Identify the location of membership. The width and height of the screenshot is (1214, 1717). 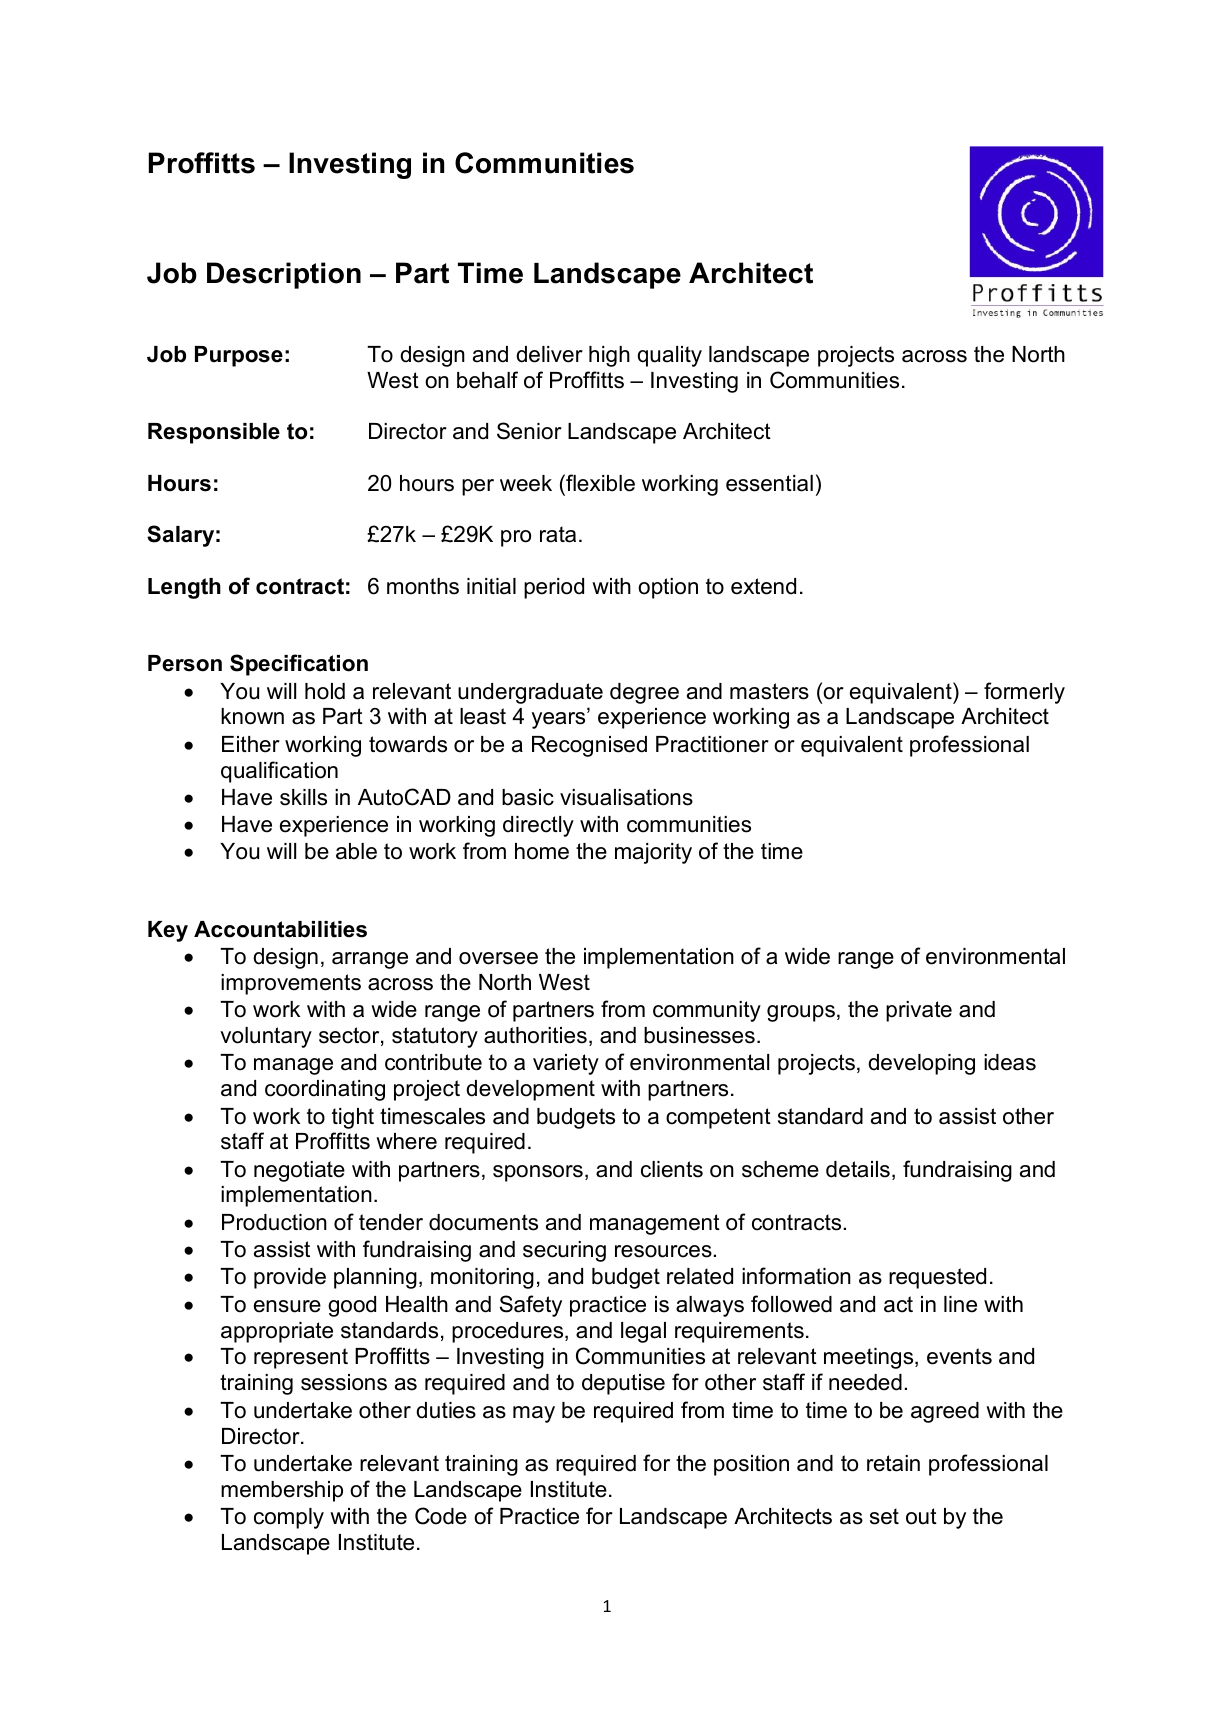
(282, 1491).
